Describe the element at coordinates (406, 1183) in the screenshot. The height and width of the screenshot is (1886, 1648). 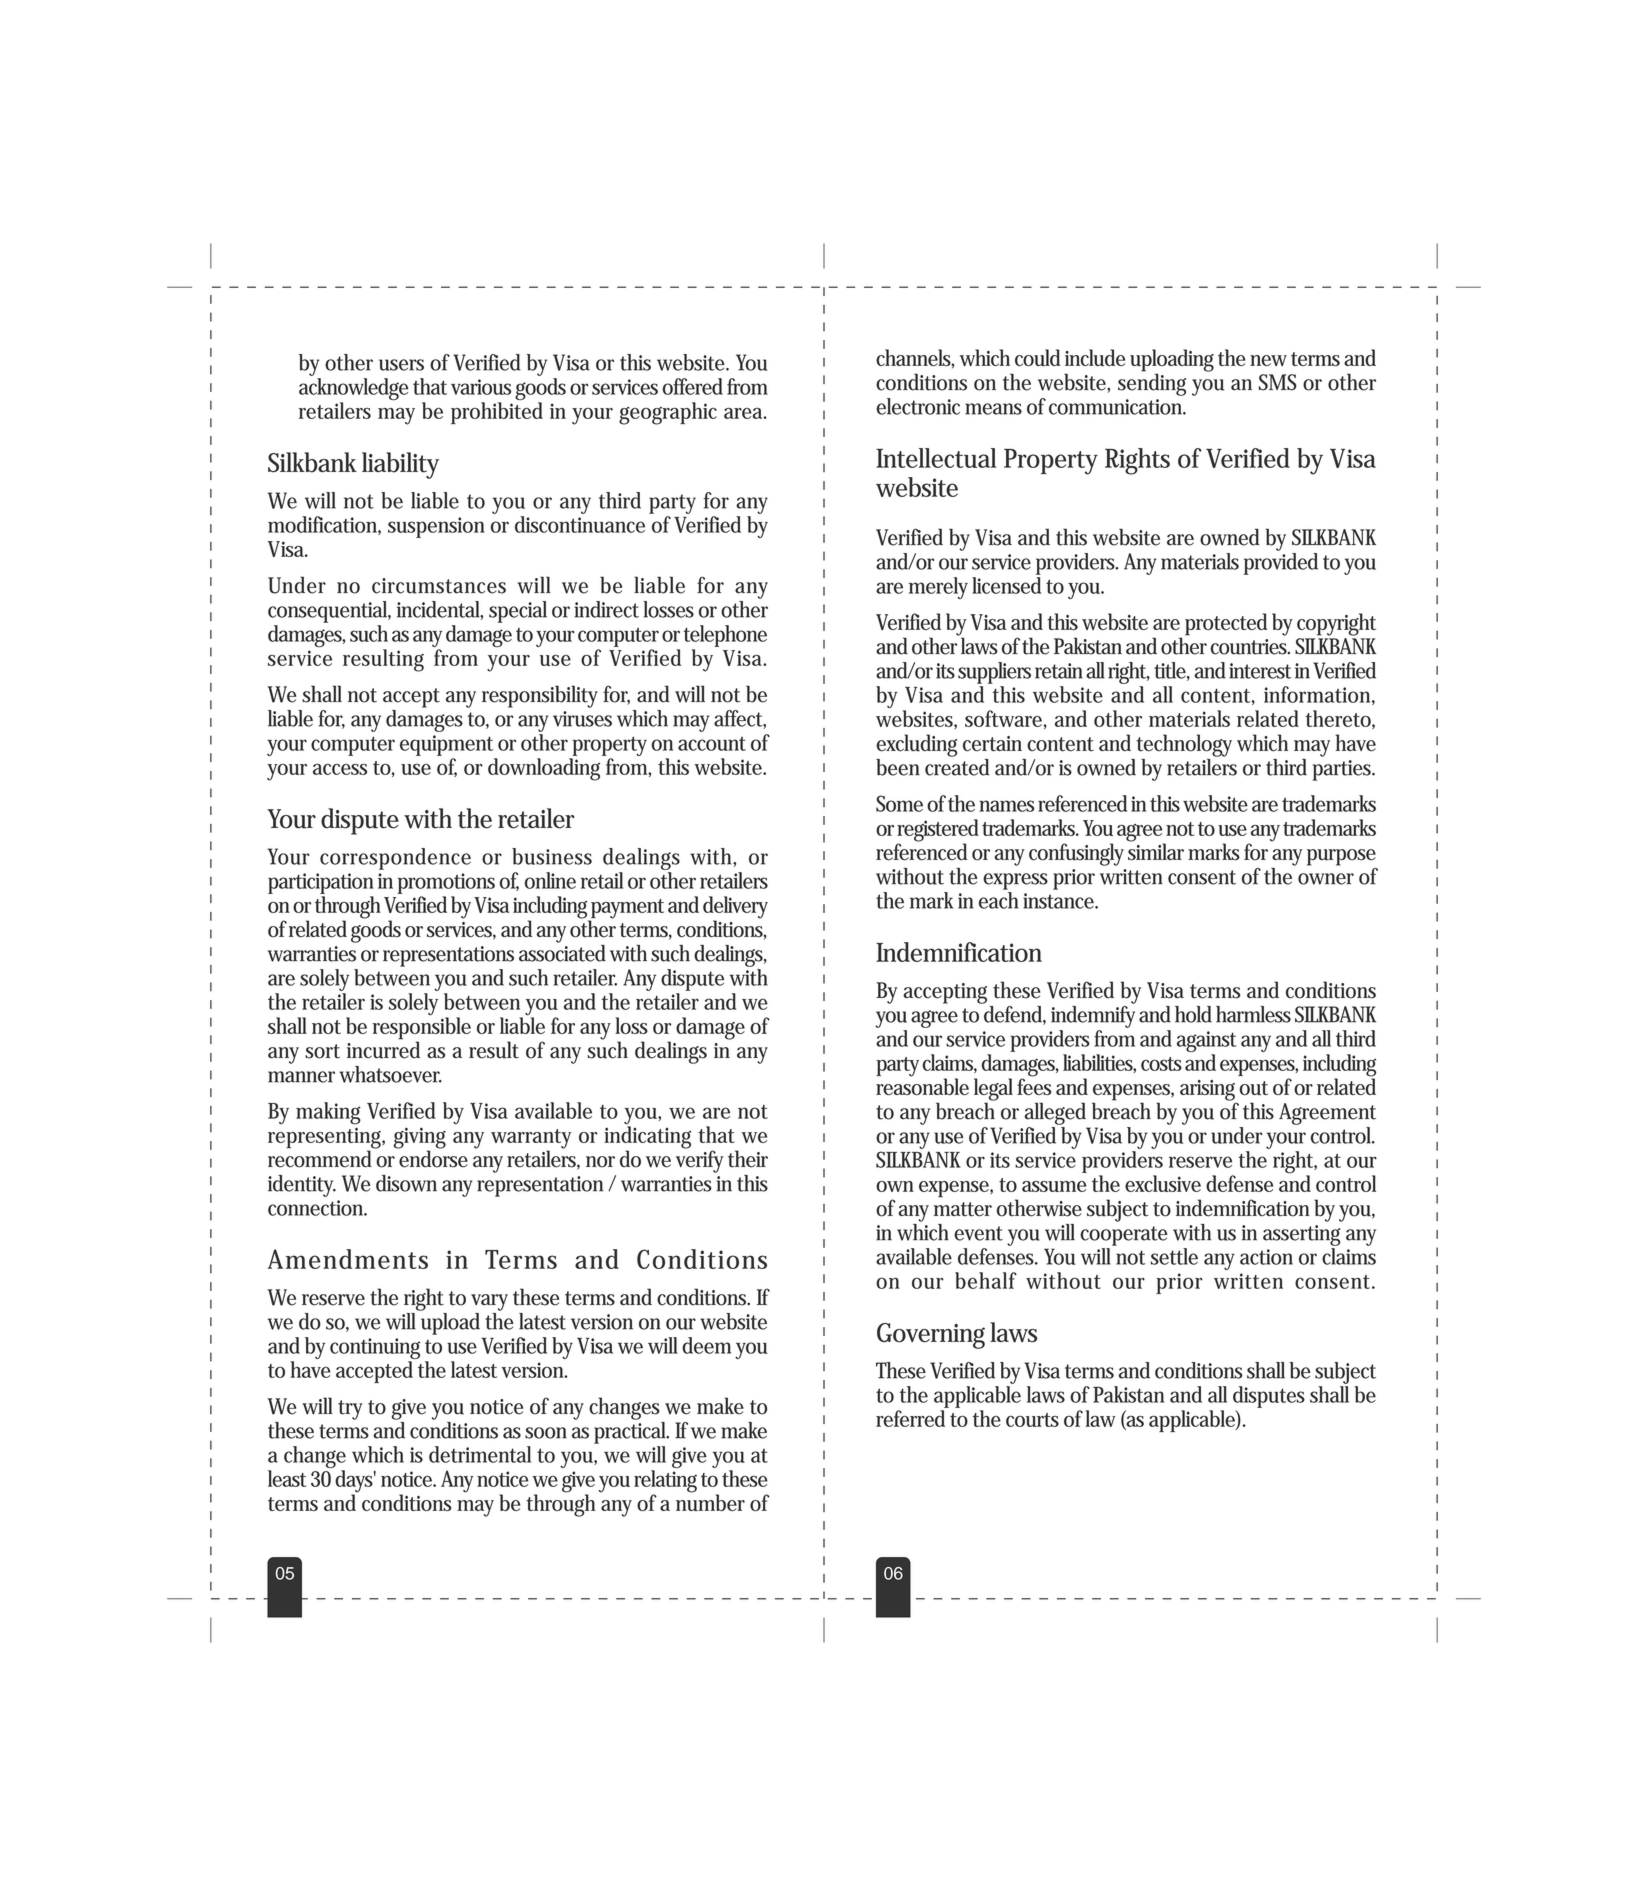
I see `disown` at that location.
